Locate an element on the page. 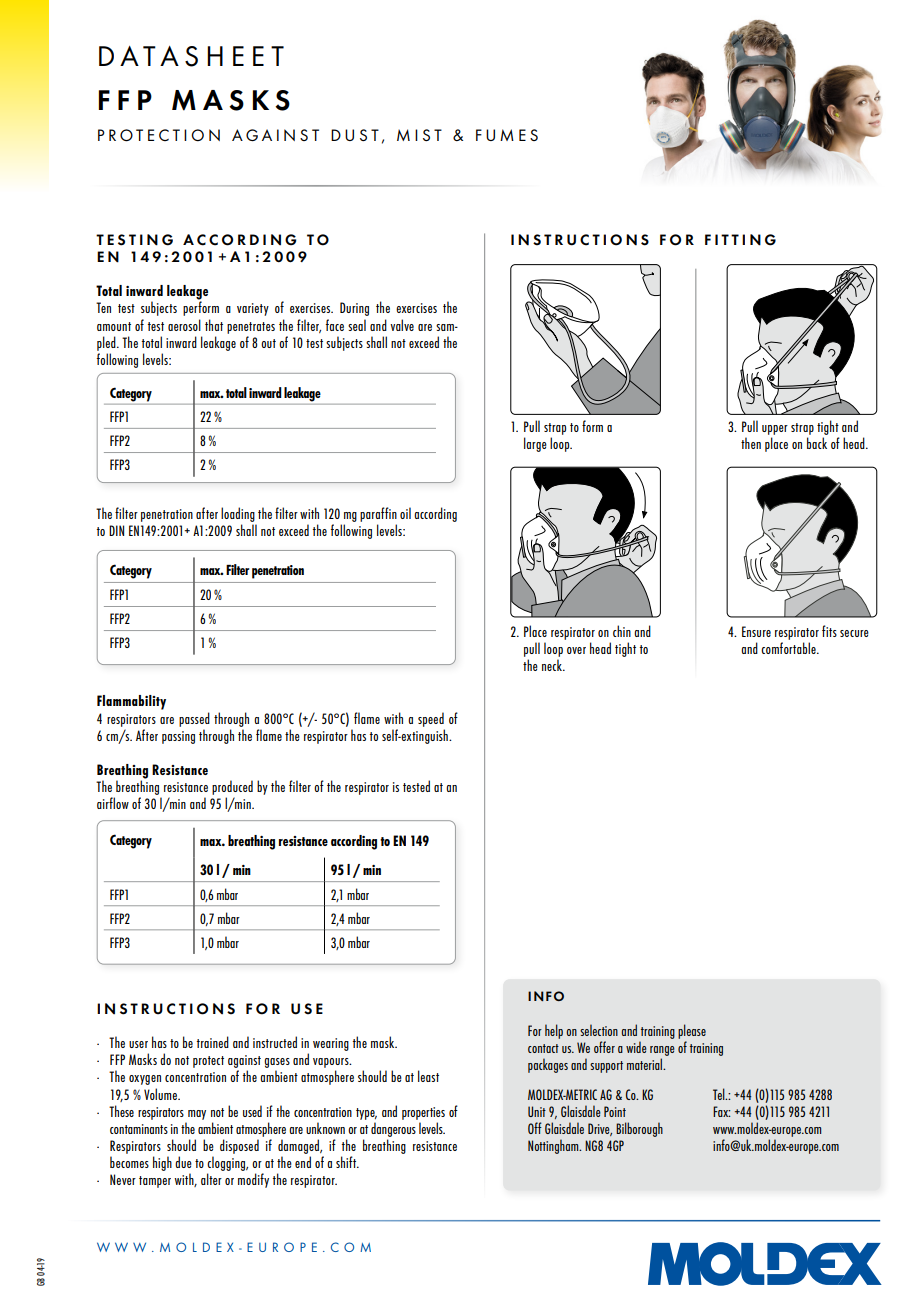 The height and width of the document is (1308, 924). please is located at coordinates (692, 1031).
